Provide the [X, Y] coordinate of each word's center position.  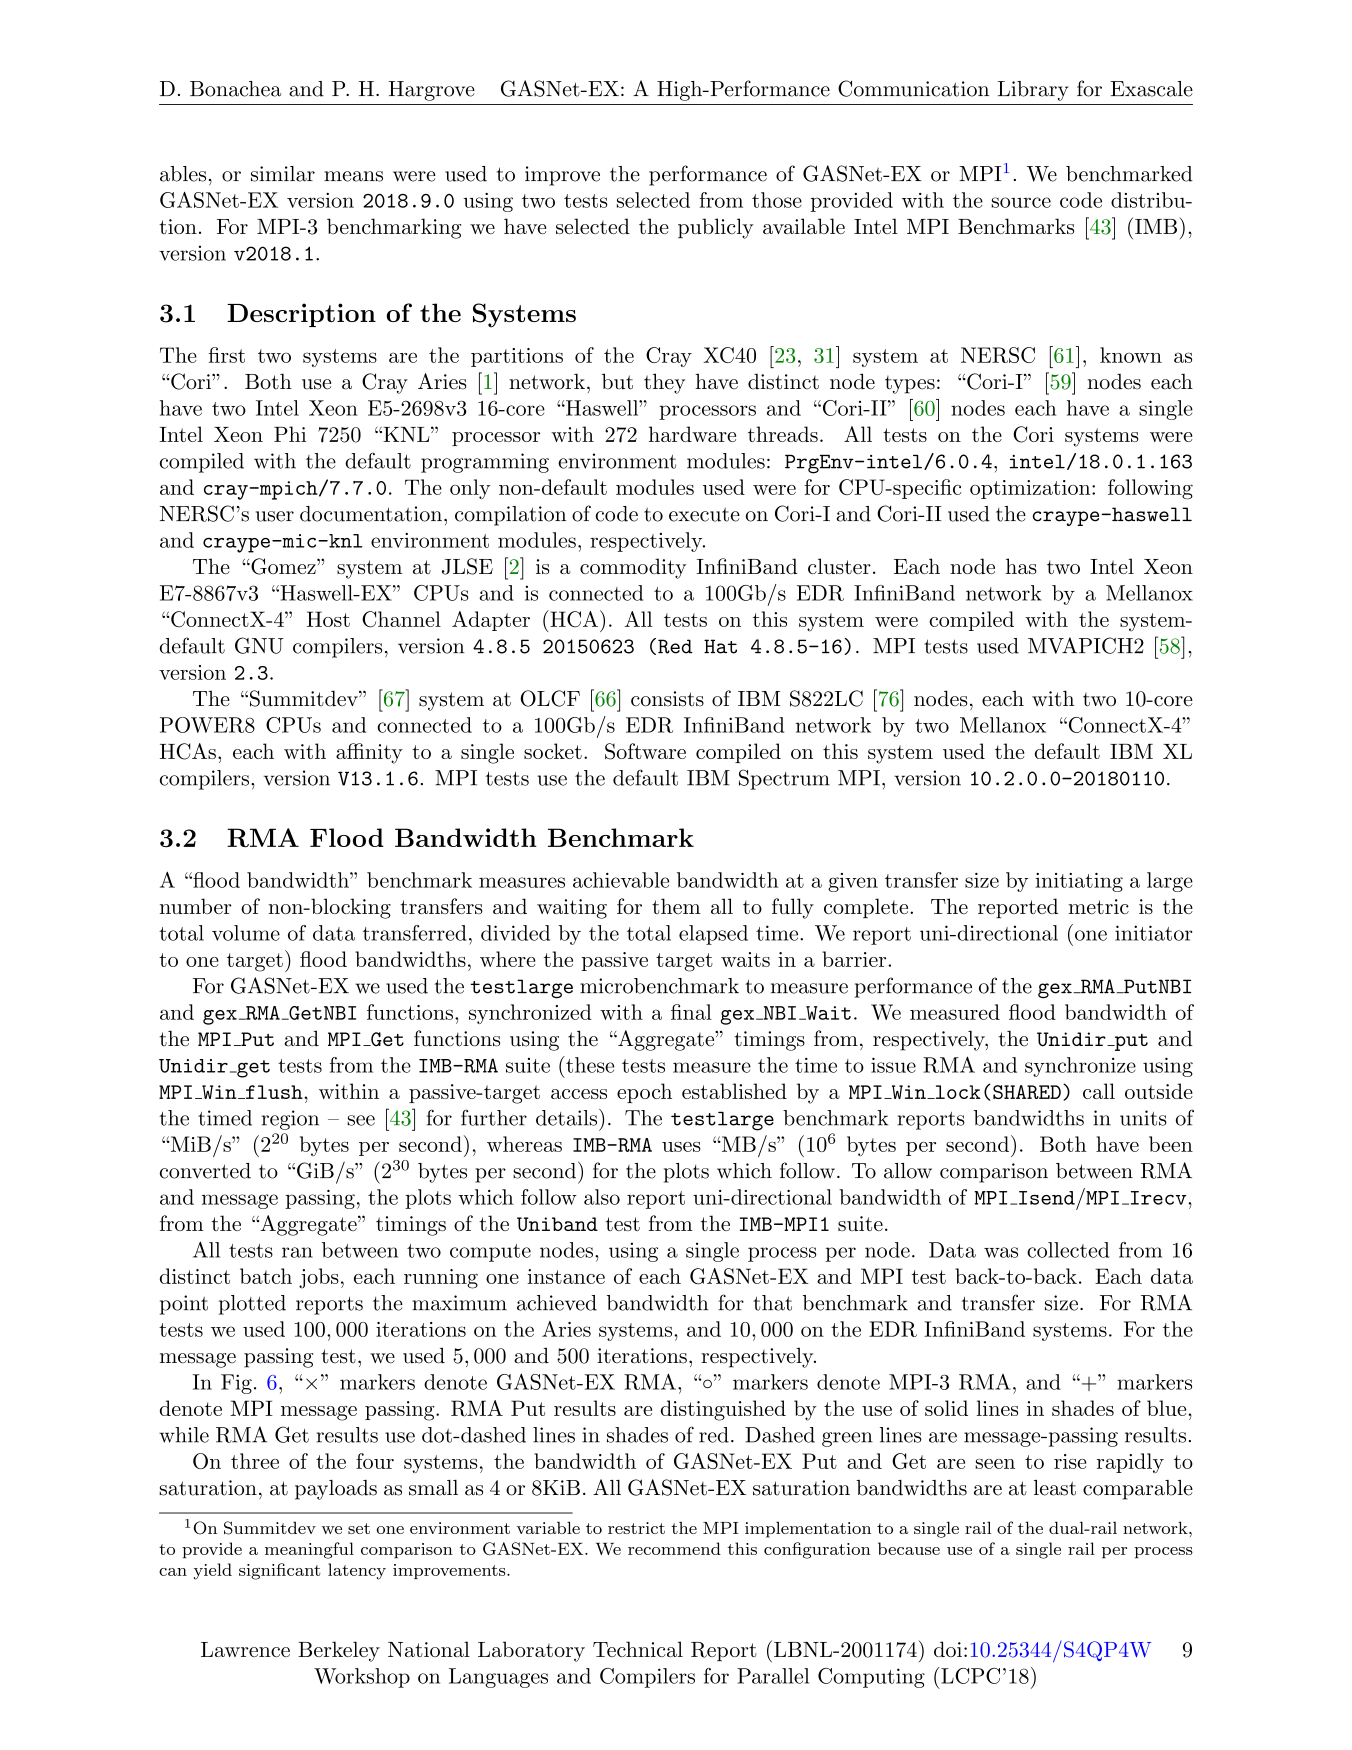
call [1099, 1091]
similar [283, 174]
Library [1033, 91]
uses [681, 1147]
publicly [716, 228]
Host [328, 619]
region [290, 1120]
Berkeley [339, 1651]
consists [667, 699]
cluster [839, 566]
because [909, 1548]
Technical [638, 1649]
